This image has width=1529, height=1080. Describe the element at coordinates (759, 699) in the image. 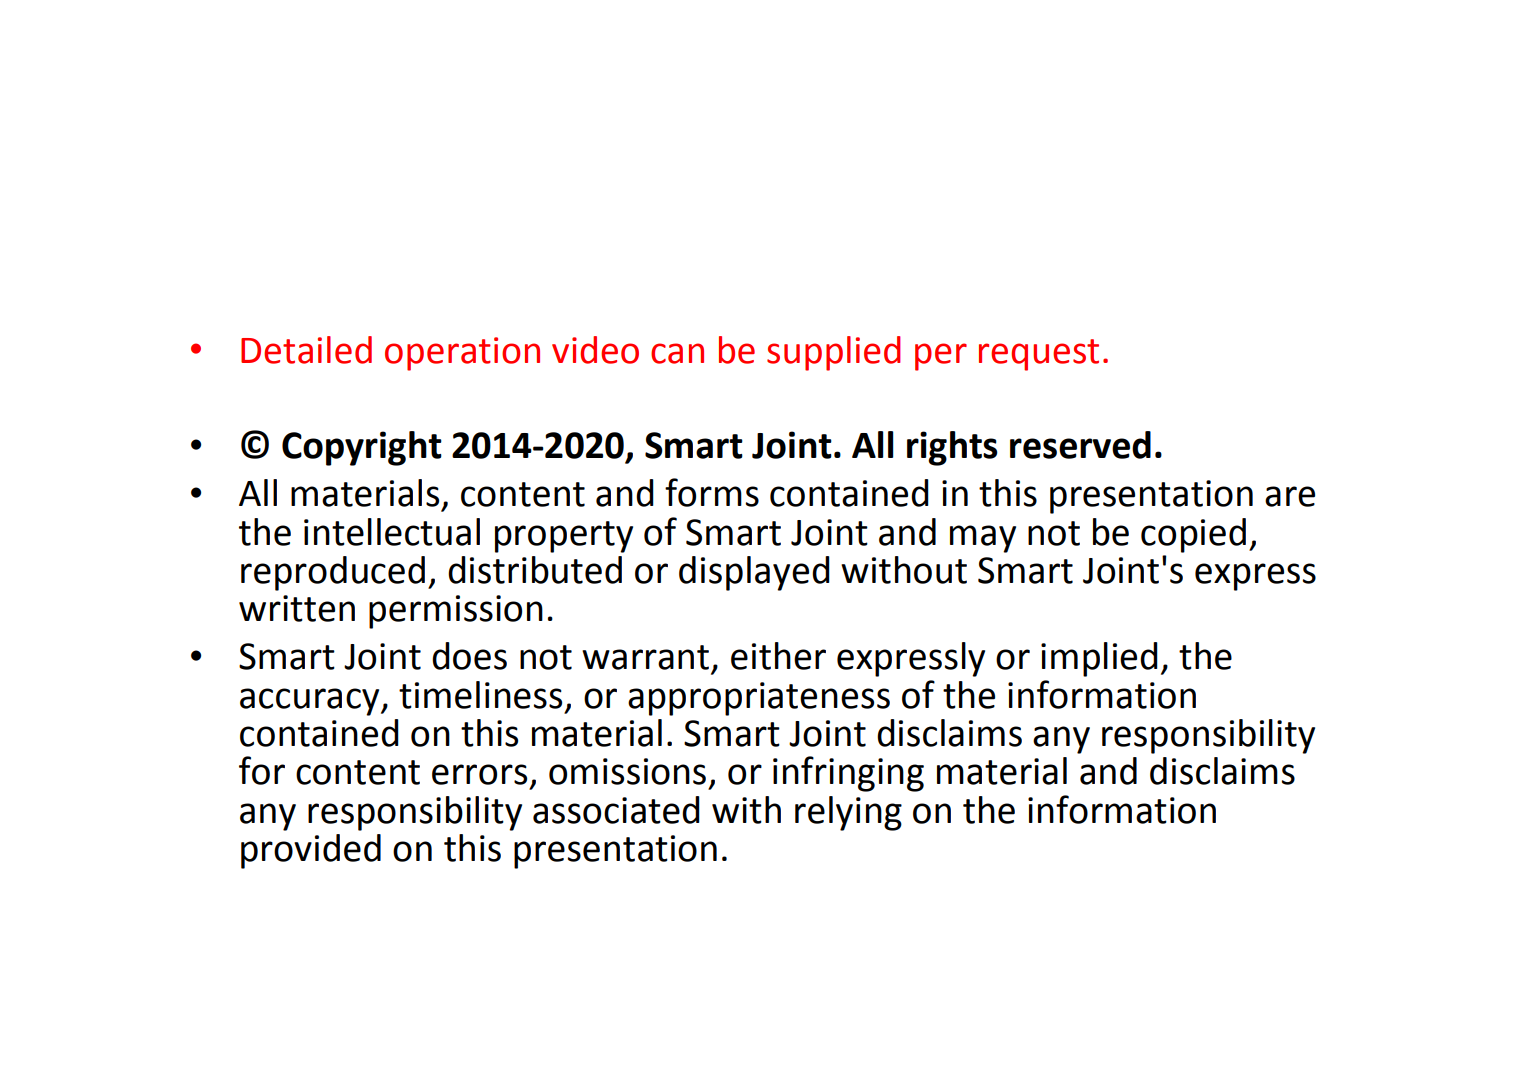

I see `appropriateness` at that location.
